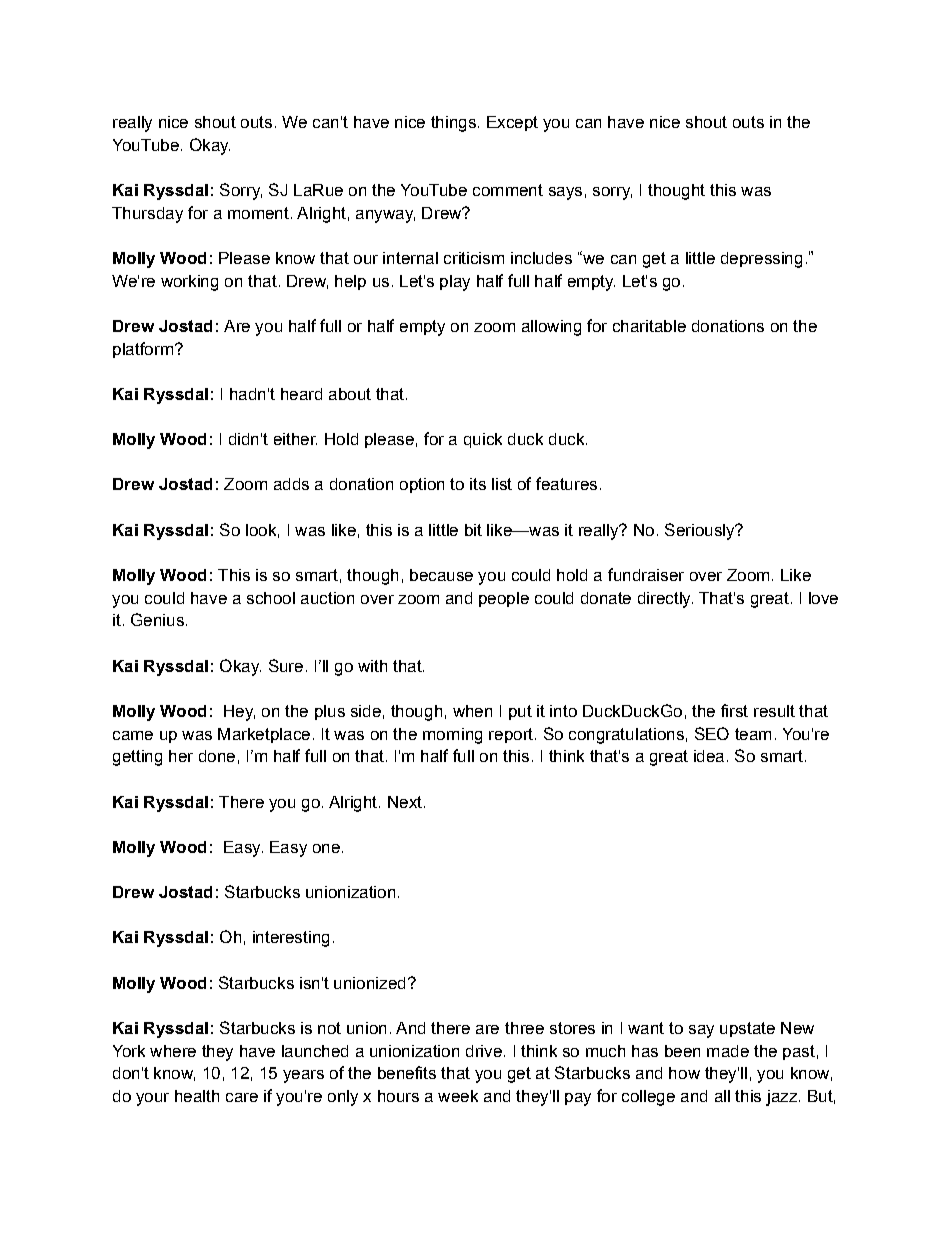  I want to click on moment, so click(258, 213).
